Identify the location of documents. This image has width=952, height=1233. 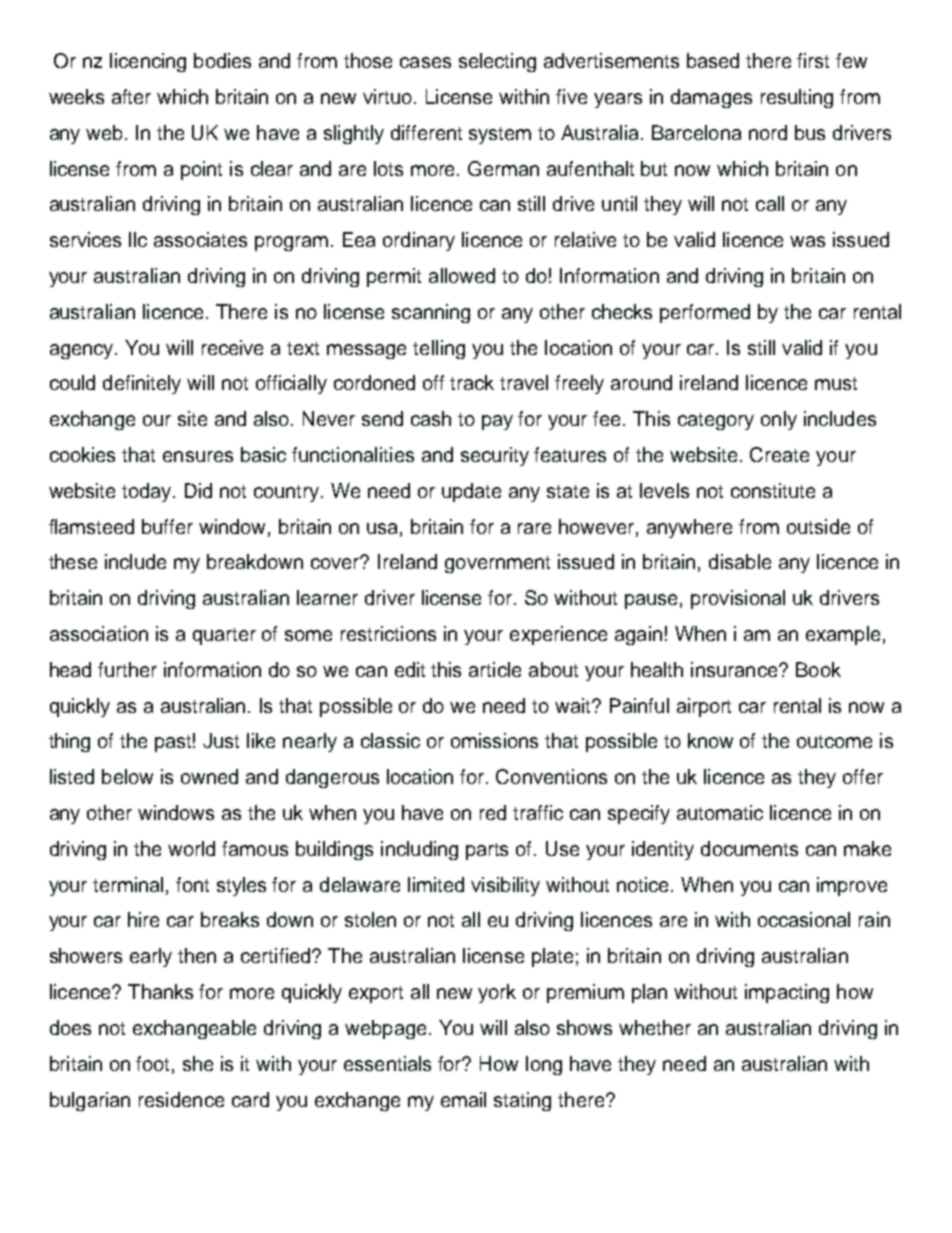
(749, 848).
